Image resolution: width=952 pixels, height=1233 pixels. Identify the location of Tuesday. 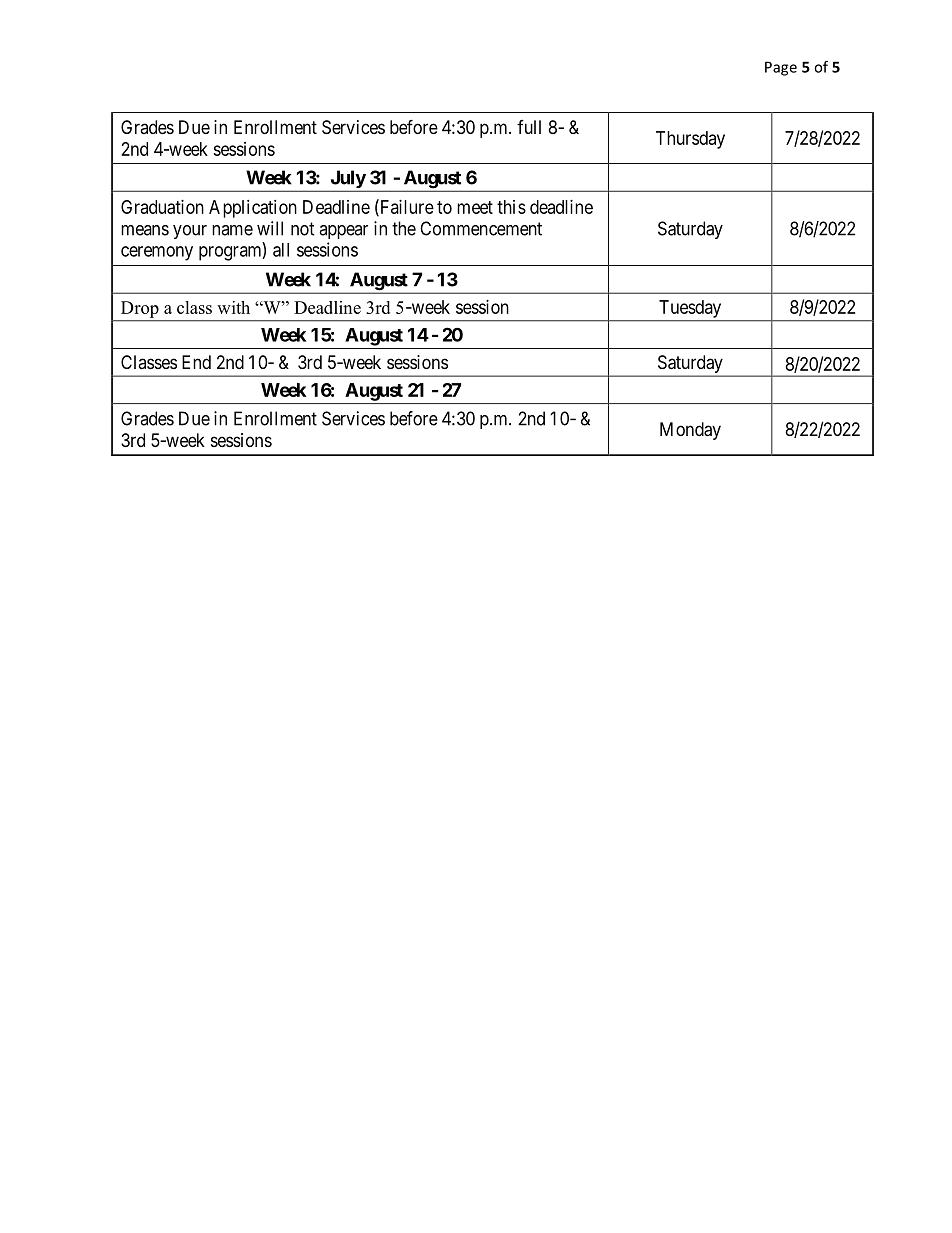
(690, 309).
